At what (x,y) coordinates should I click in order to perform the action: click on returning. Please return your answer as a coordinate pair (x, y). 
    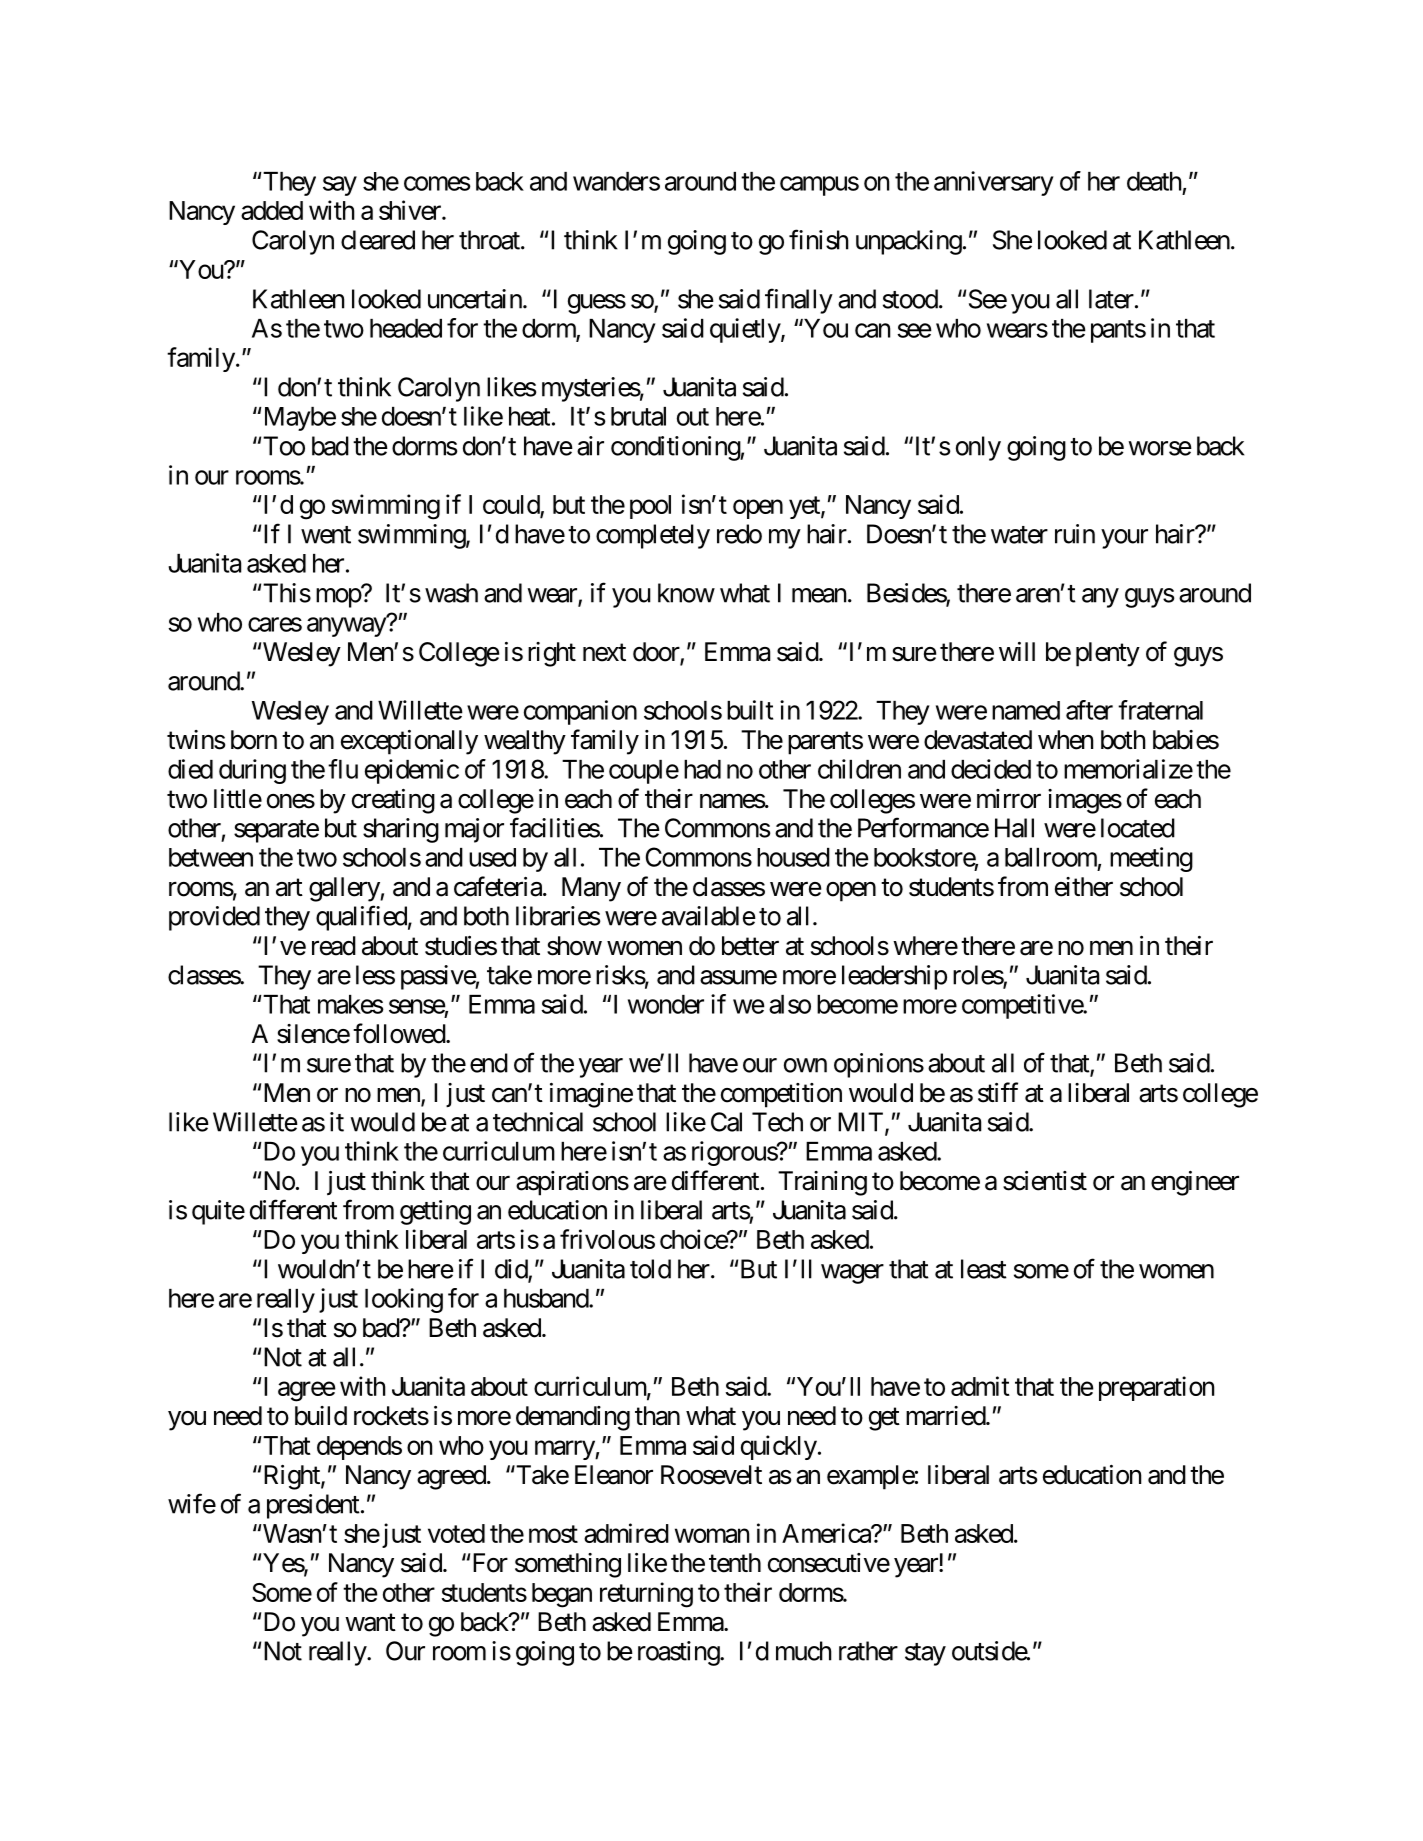
    Looking at the image, I should click on (646, 1595).
